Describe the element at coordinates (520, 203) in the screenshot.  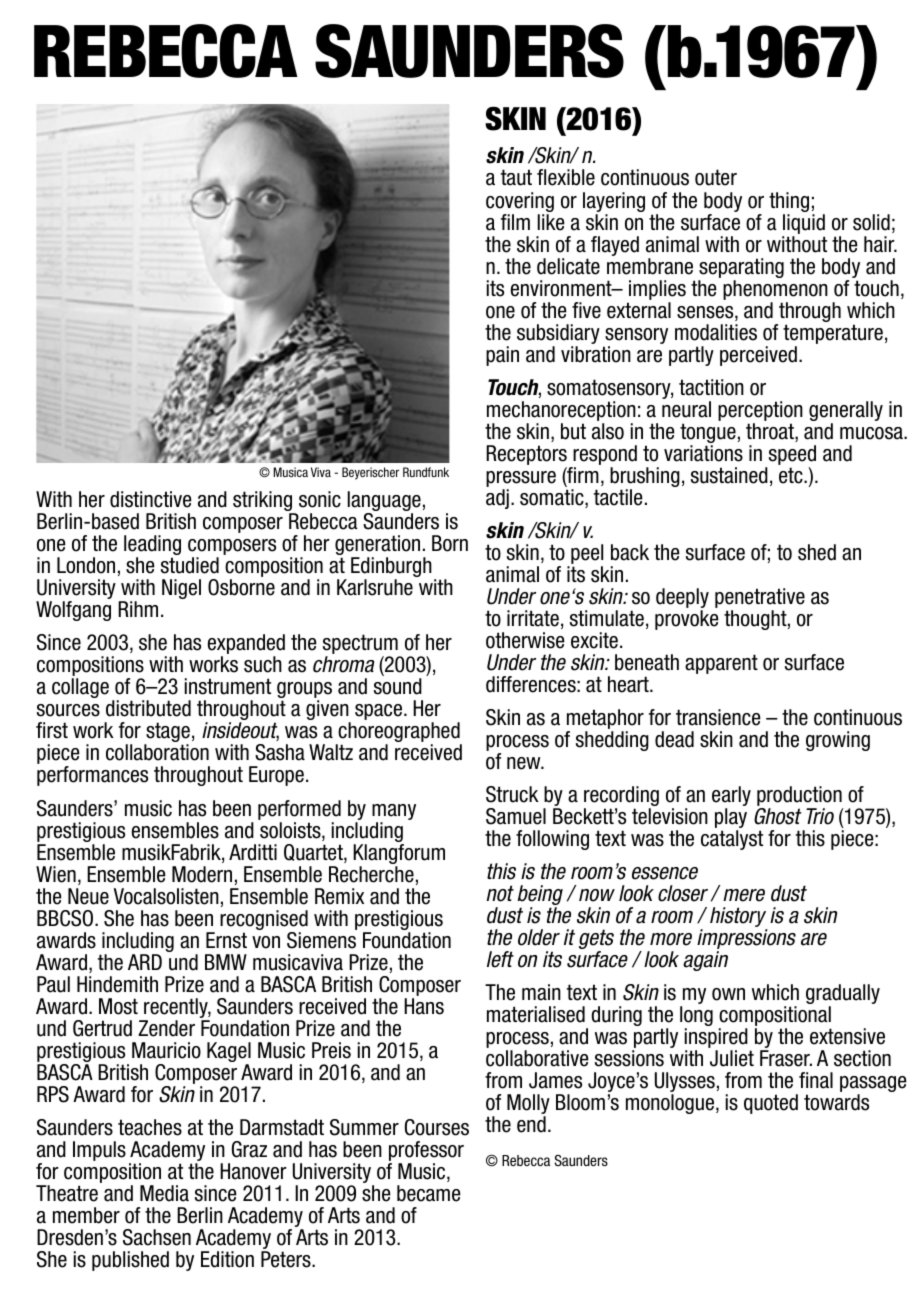
I see `covering` at that location.
